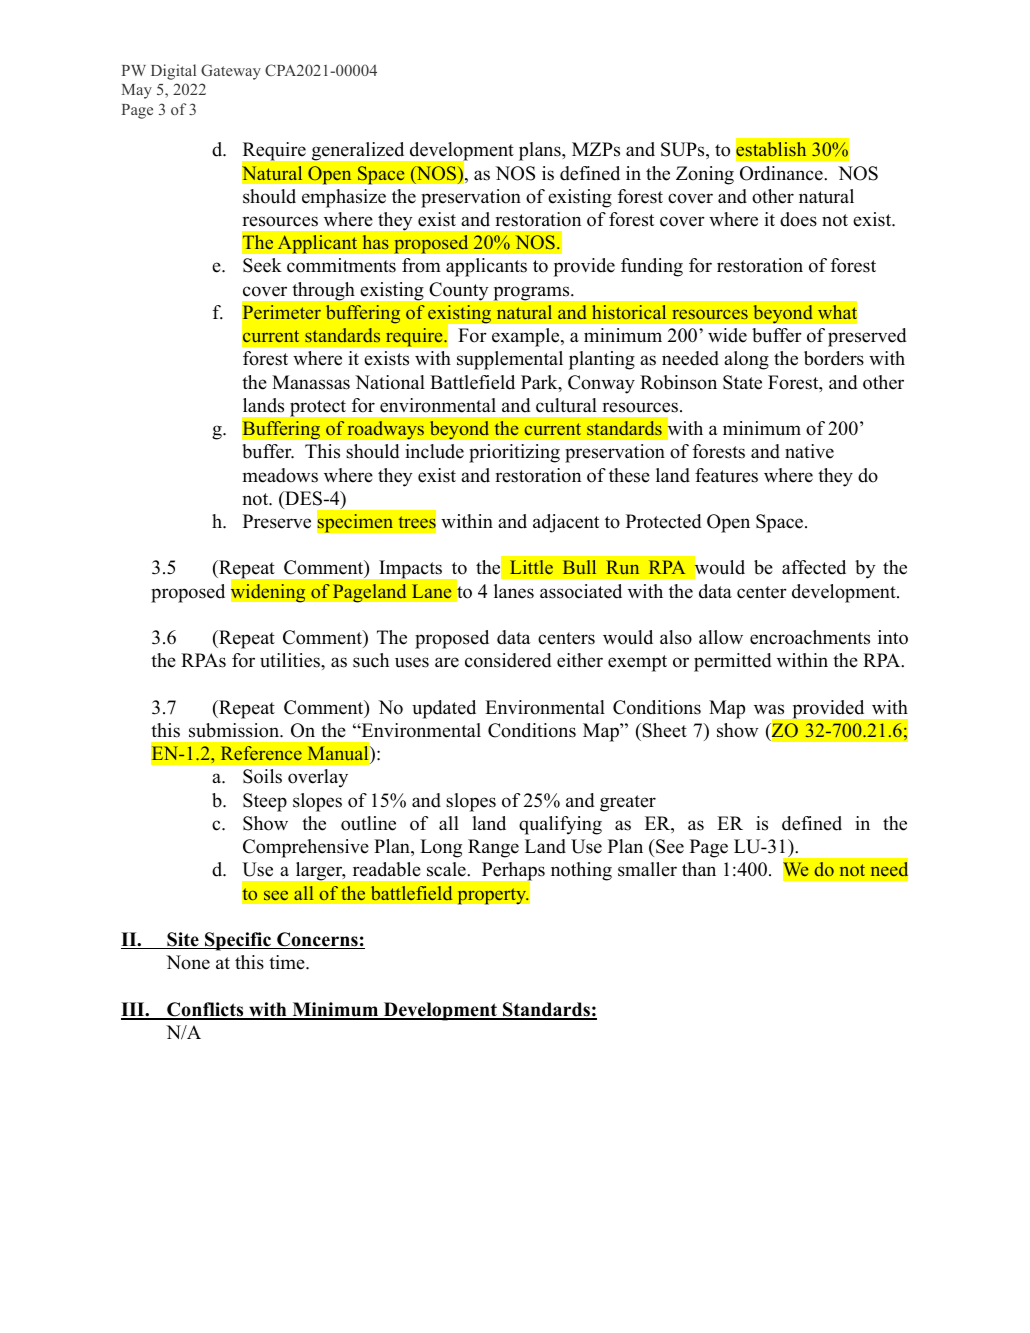  Describe the element at coordinates (261, 753) in the document. I see `Reference` at that location.
